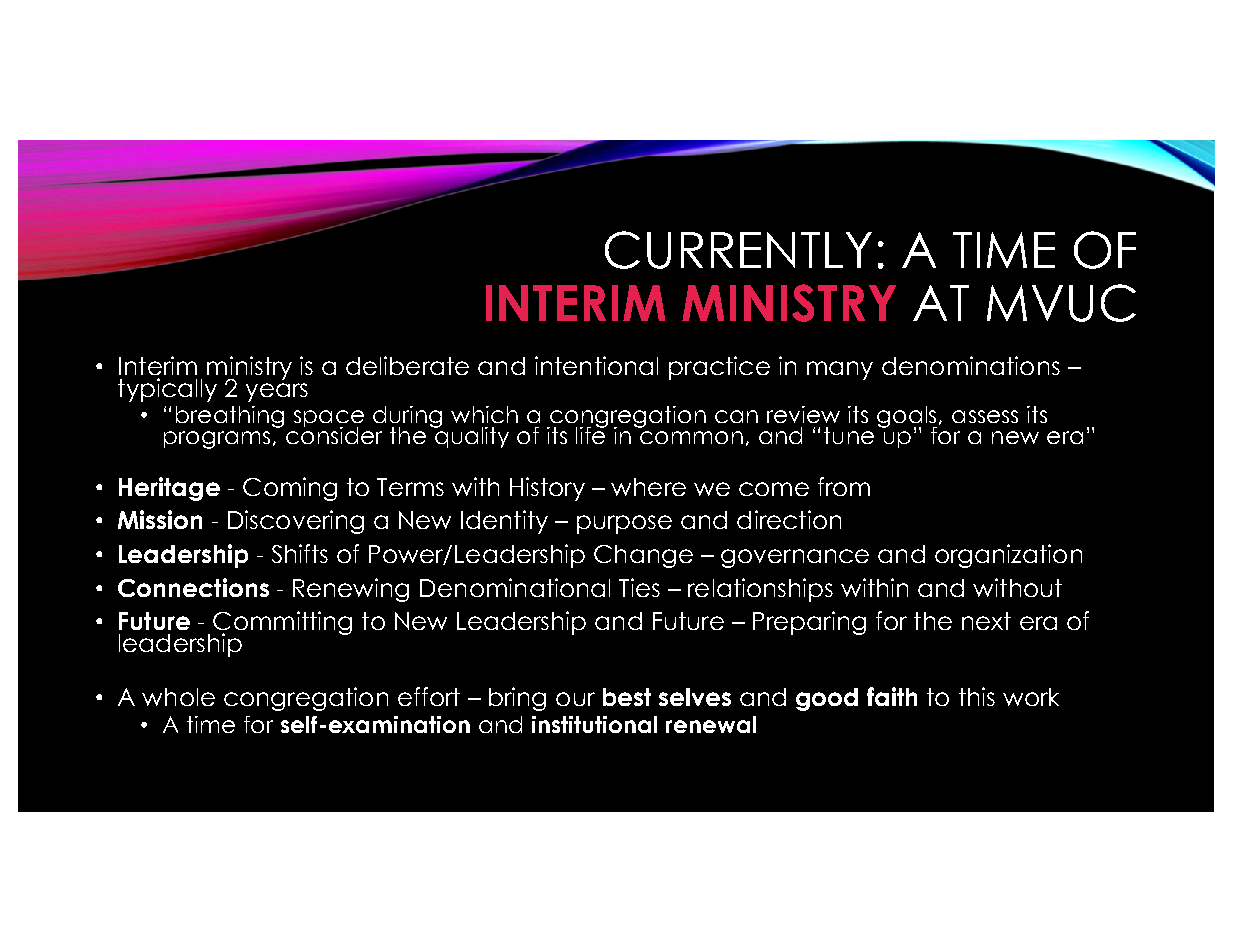 The height and width of the screenshot is (952, 1233). I want to click on whole, so click(178, 697).
